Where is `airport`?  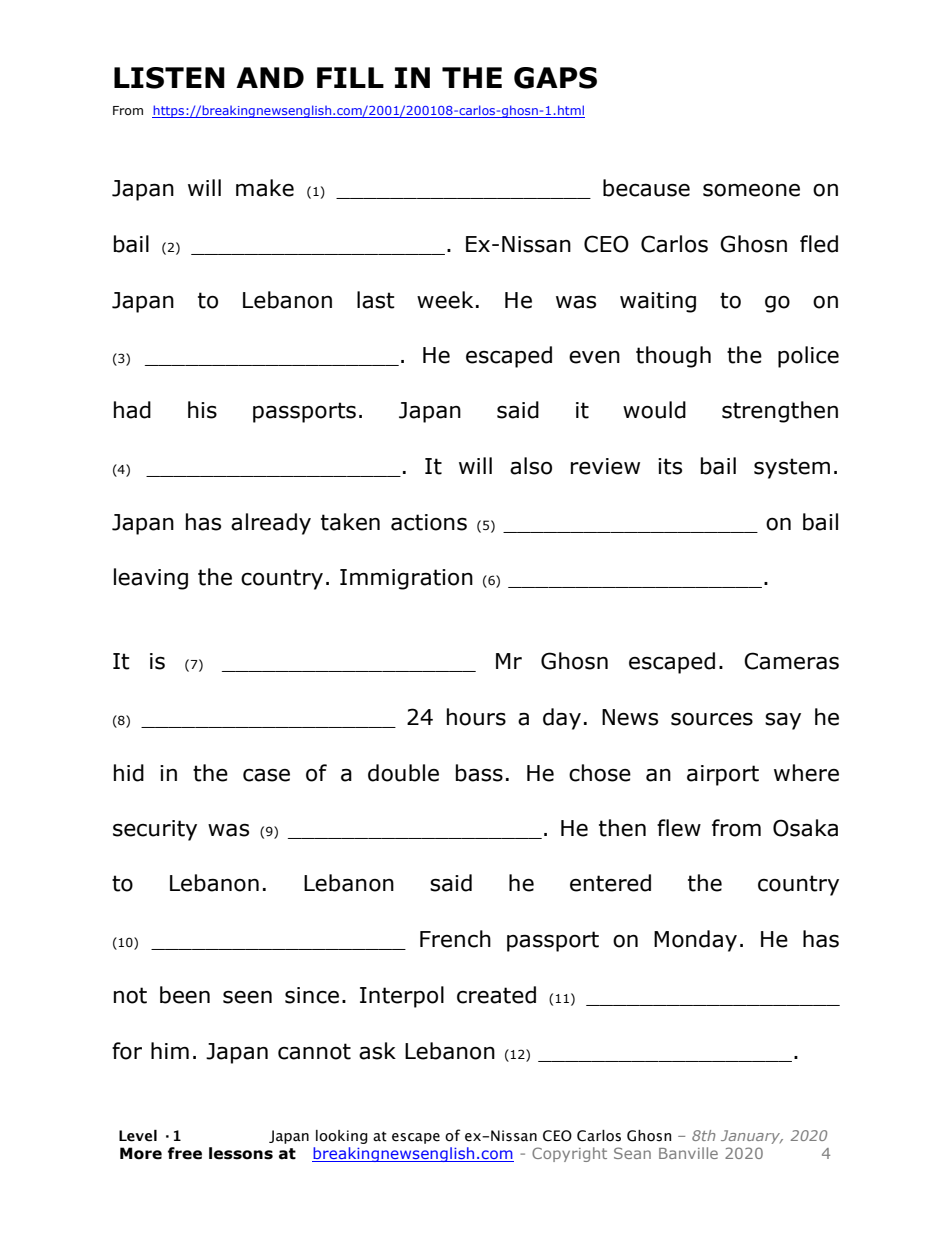 airport is located at coordinates (723, 775).
